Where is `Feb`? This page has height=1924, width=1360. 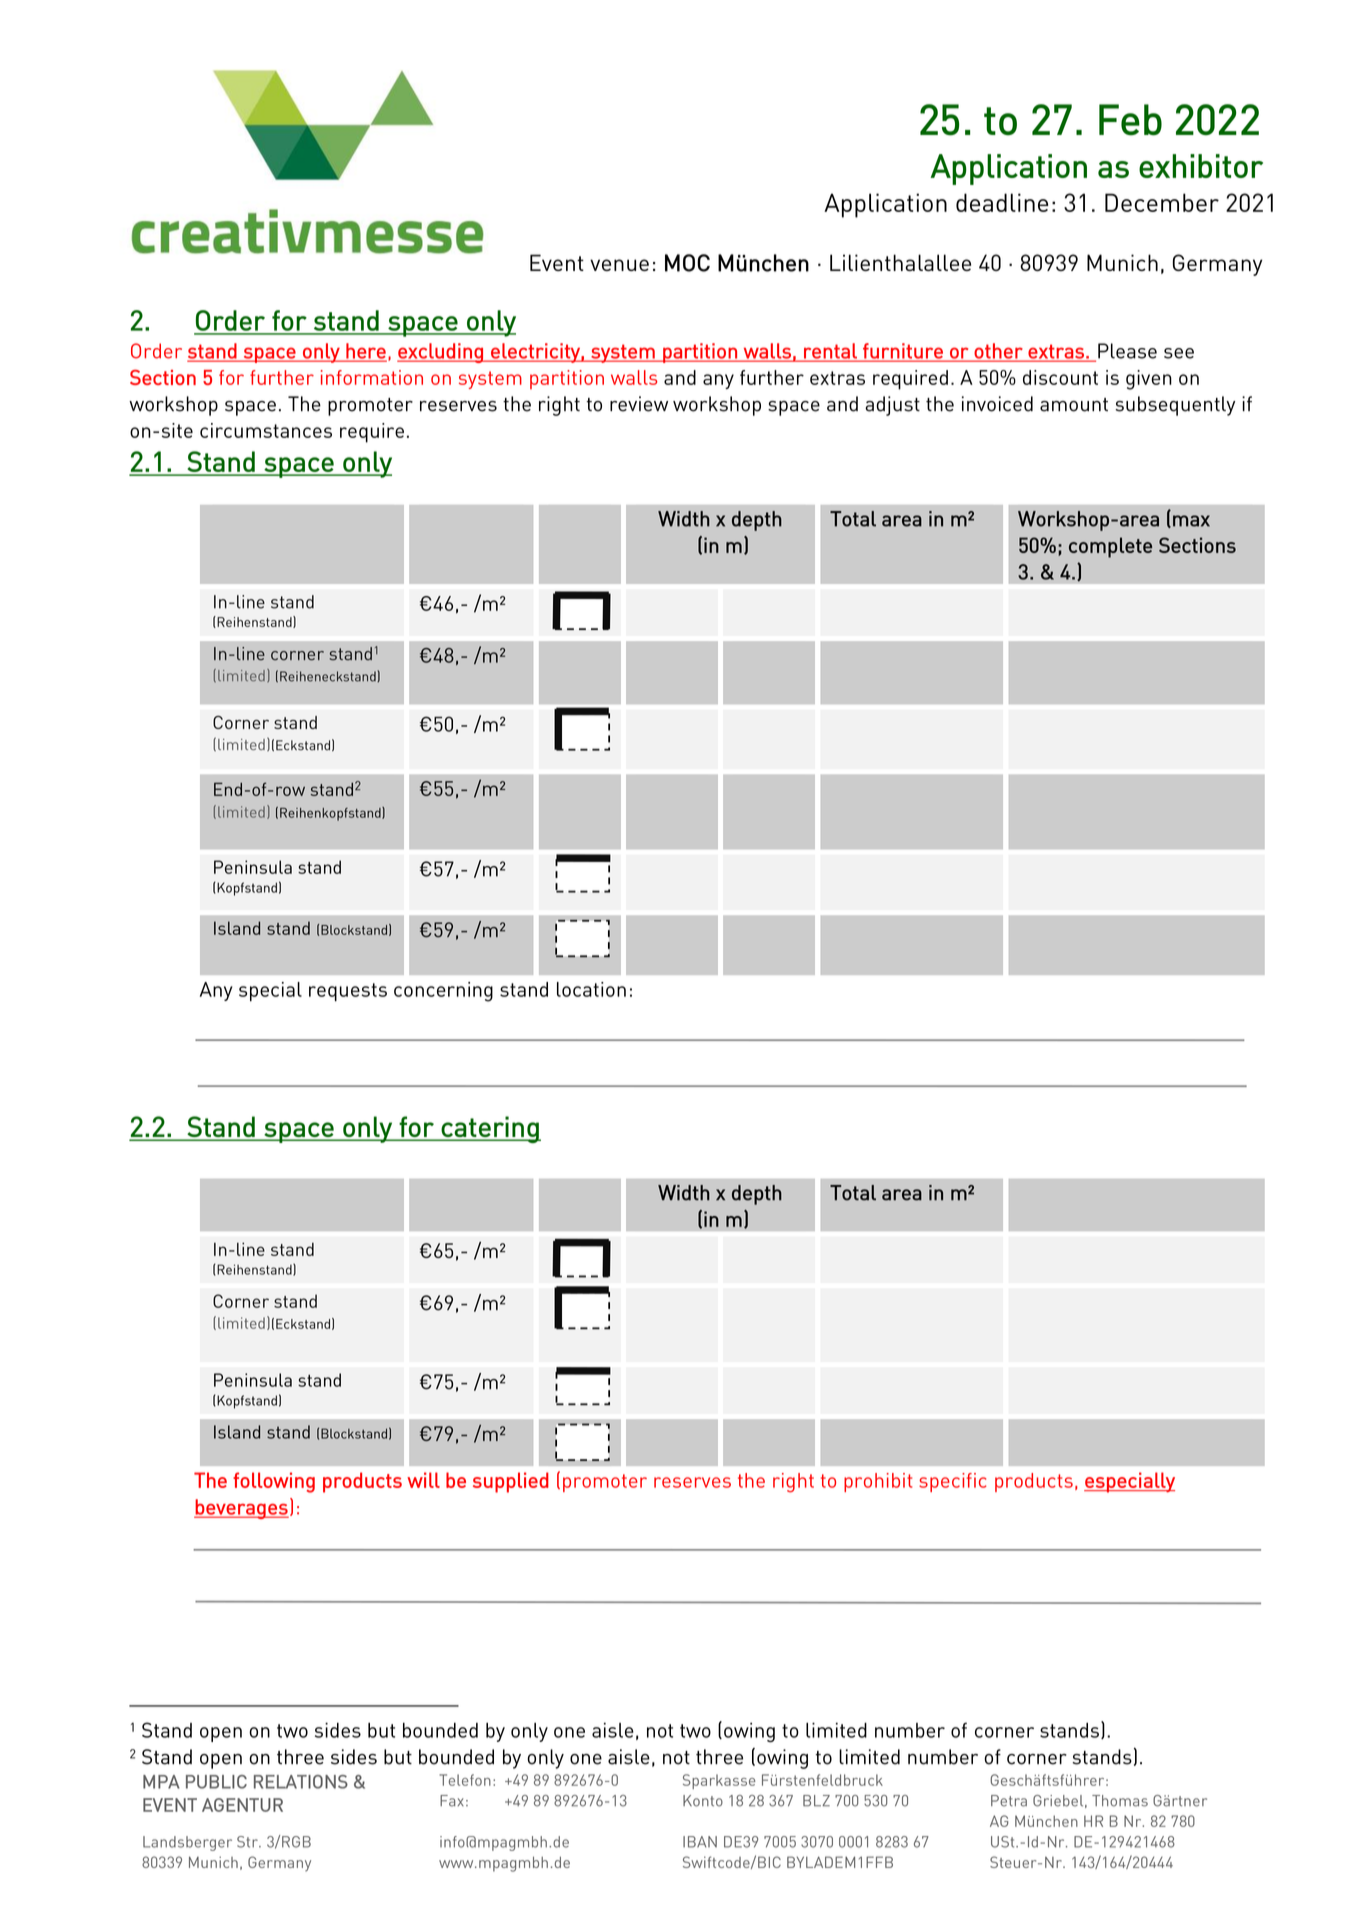
Feb is located at coordinates (1130, 120).
